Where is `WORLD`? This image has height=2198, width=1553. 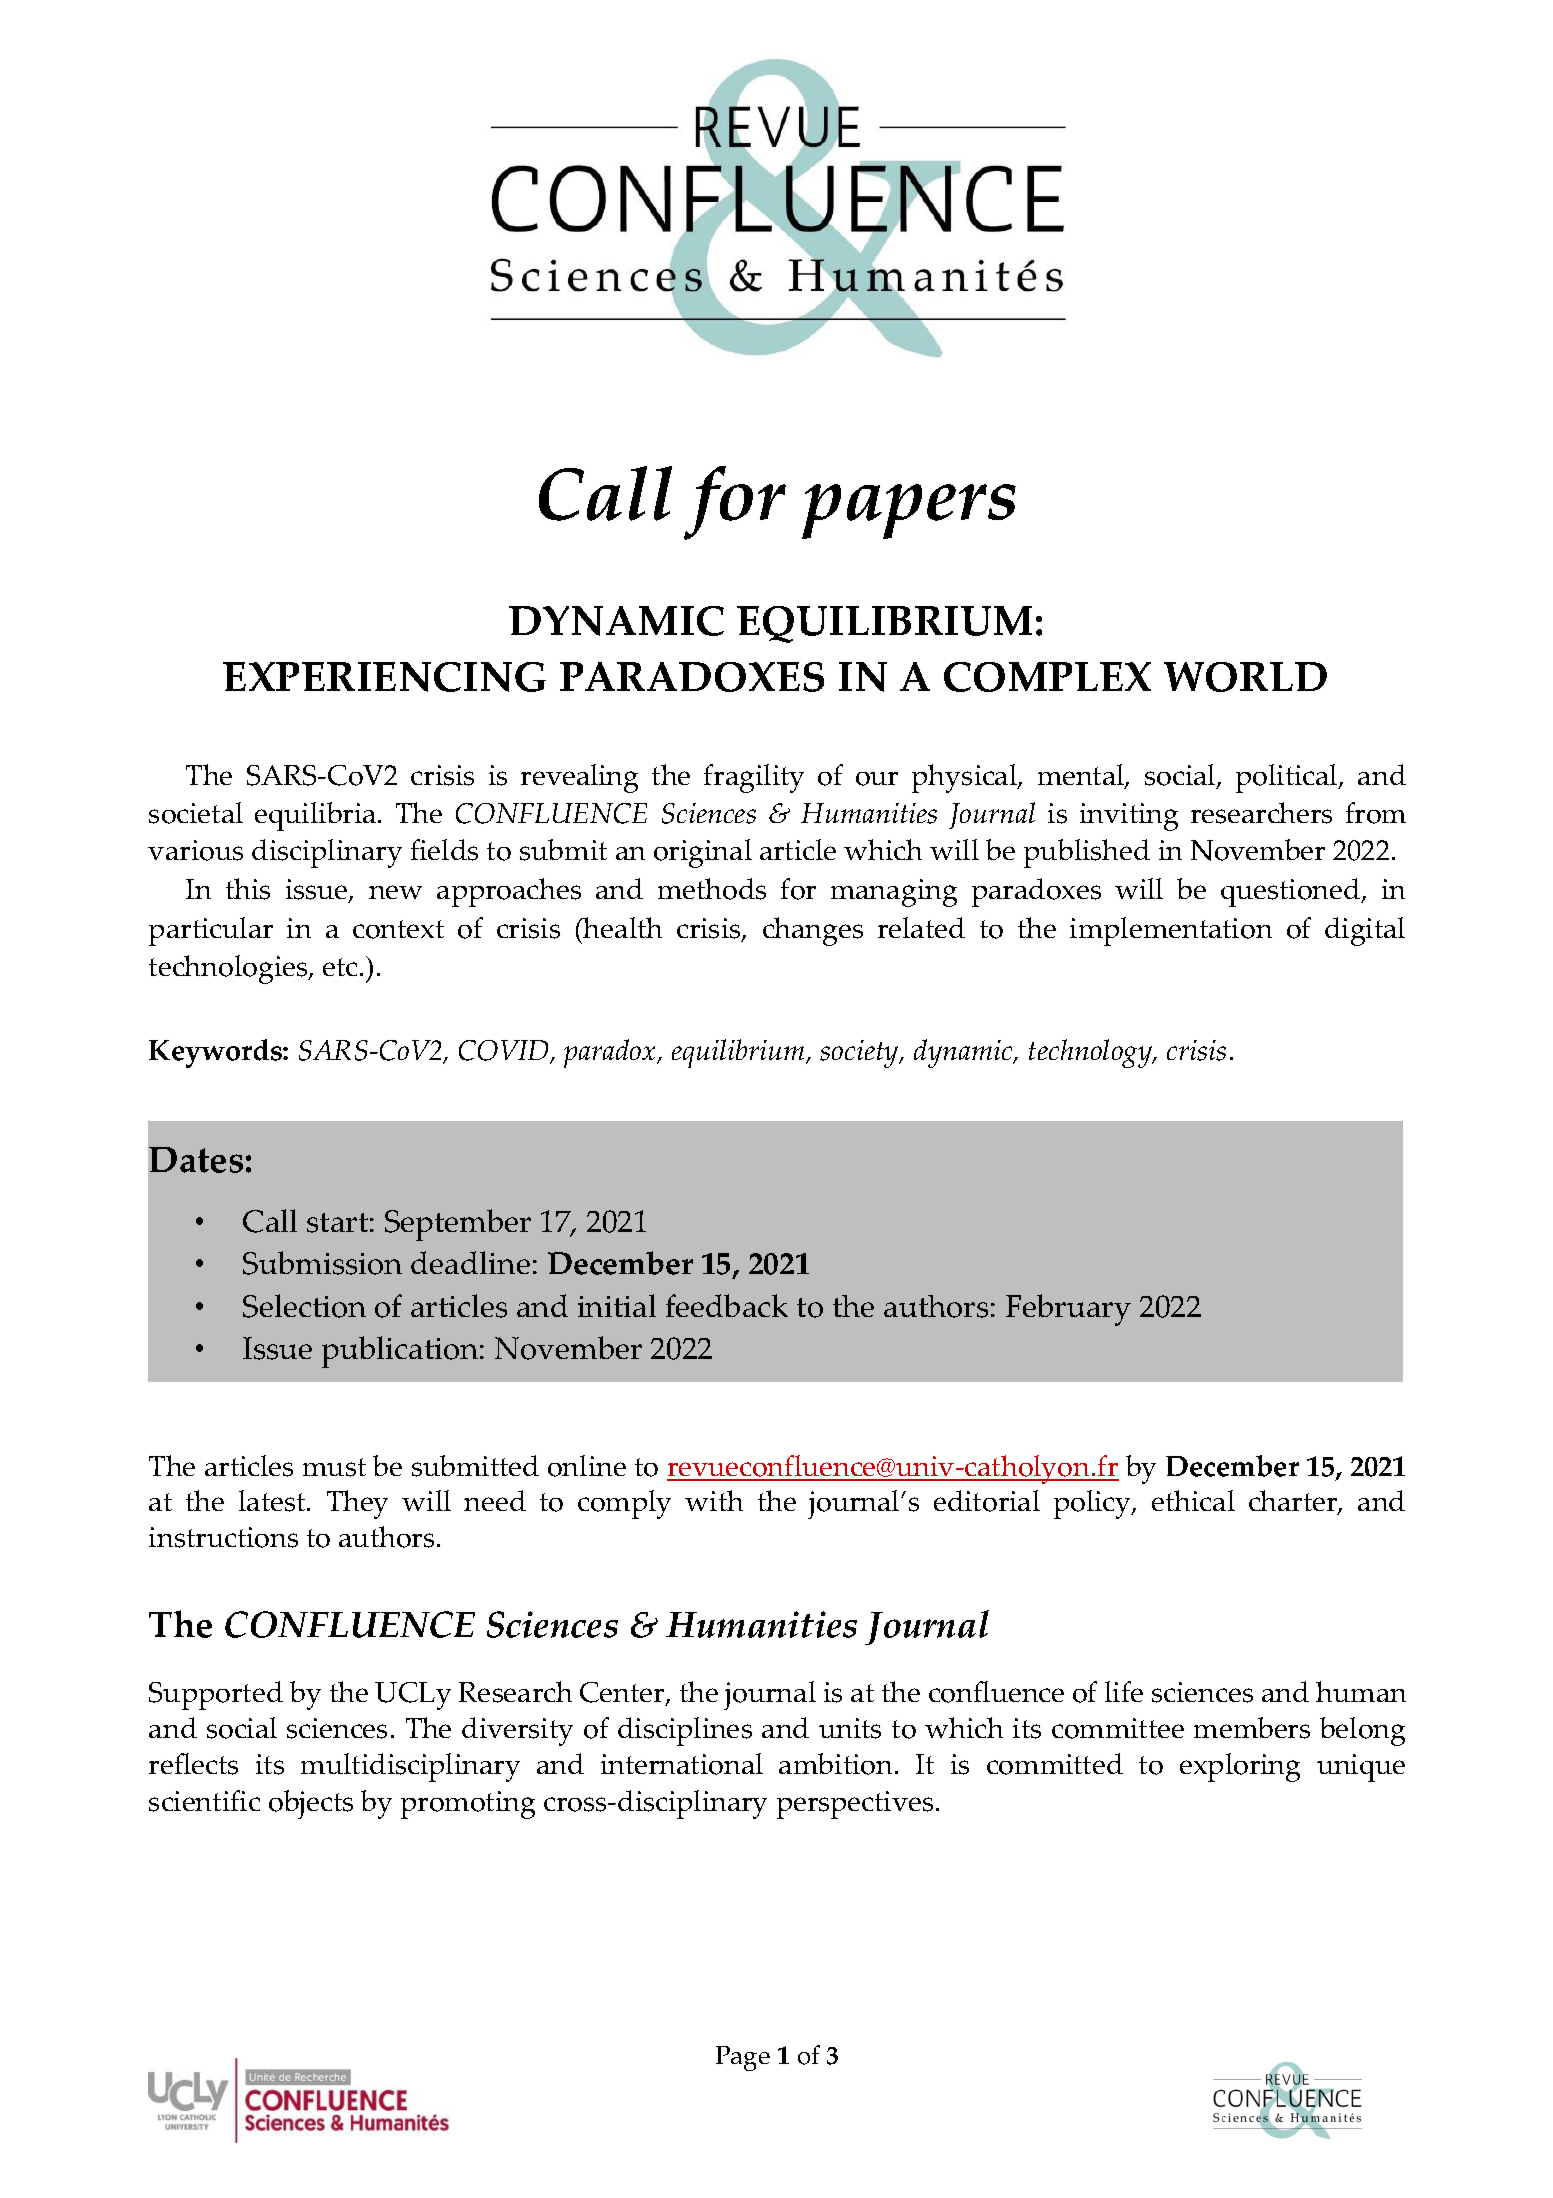
WORLD is located at coordinates (1245, 677).
